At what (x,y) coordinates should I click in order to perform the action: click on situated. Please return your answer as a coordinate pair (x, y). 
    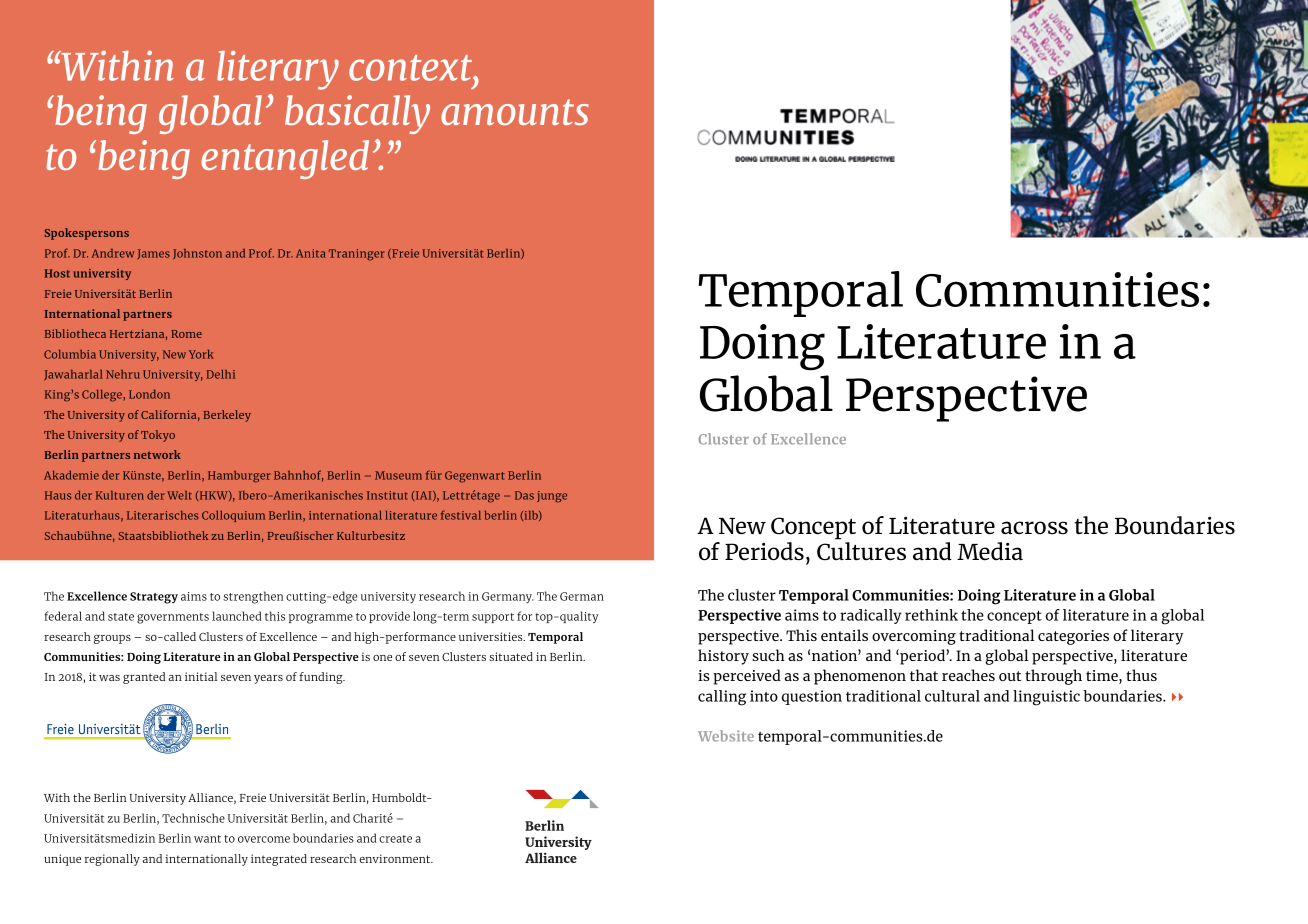
    Looking at the image, I should click on (511, 656).
